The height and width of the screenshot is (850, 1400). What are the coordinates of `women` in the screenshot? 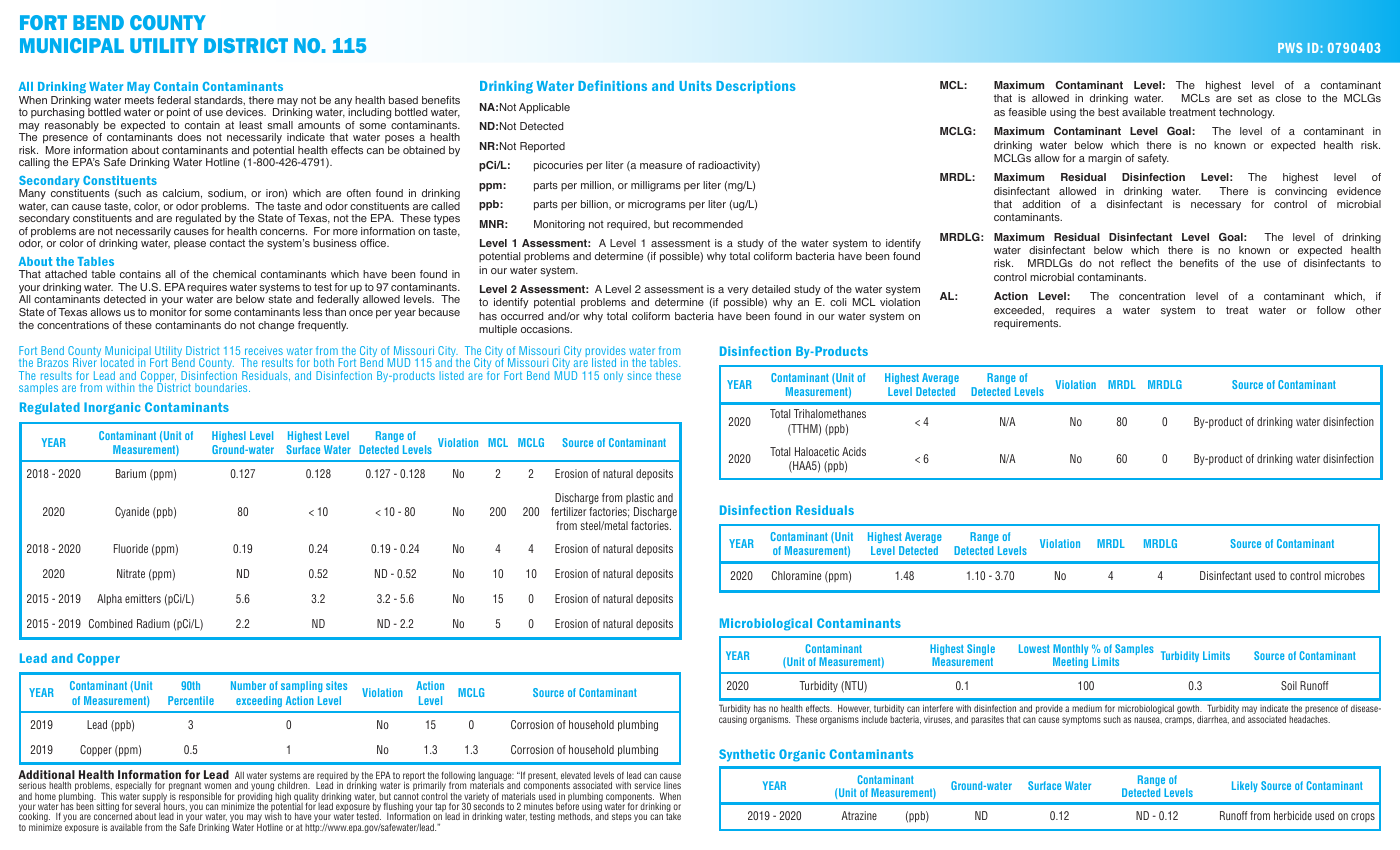 It's located at (217, 786).
